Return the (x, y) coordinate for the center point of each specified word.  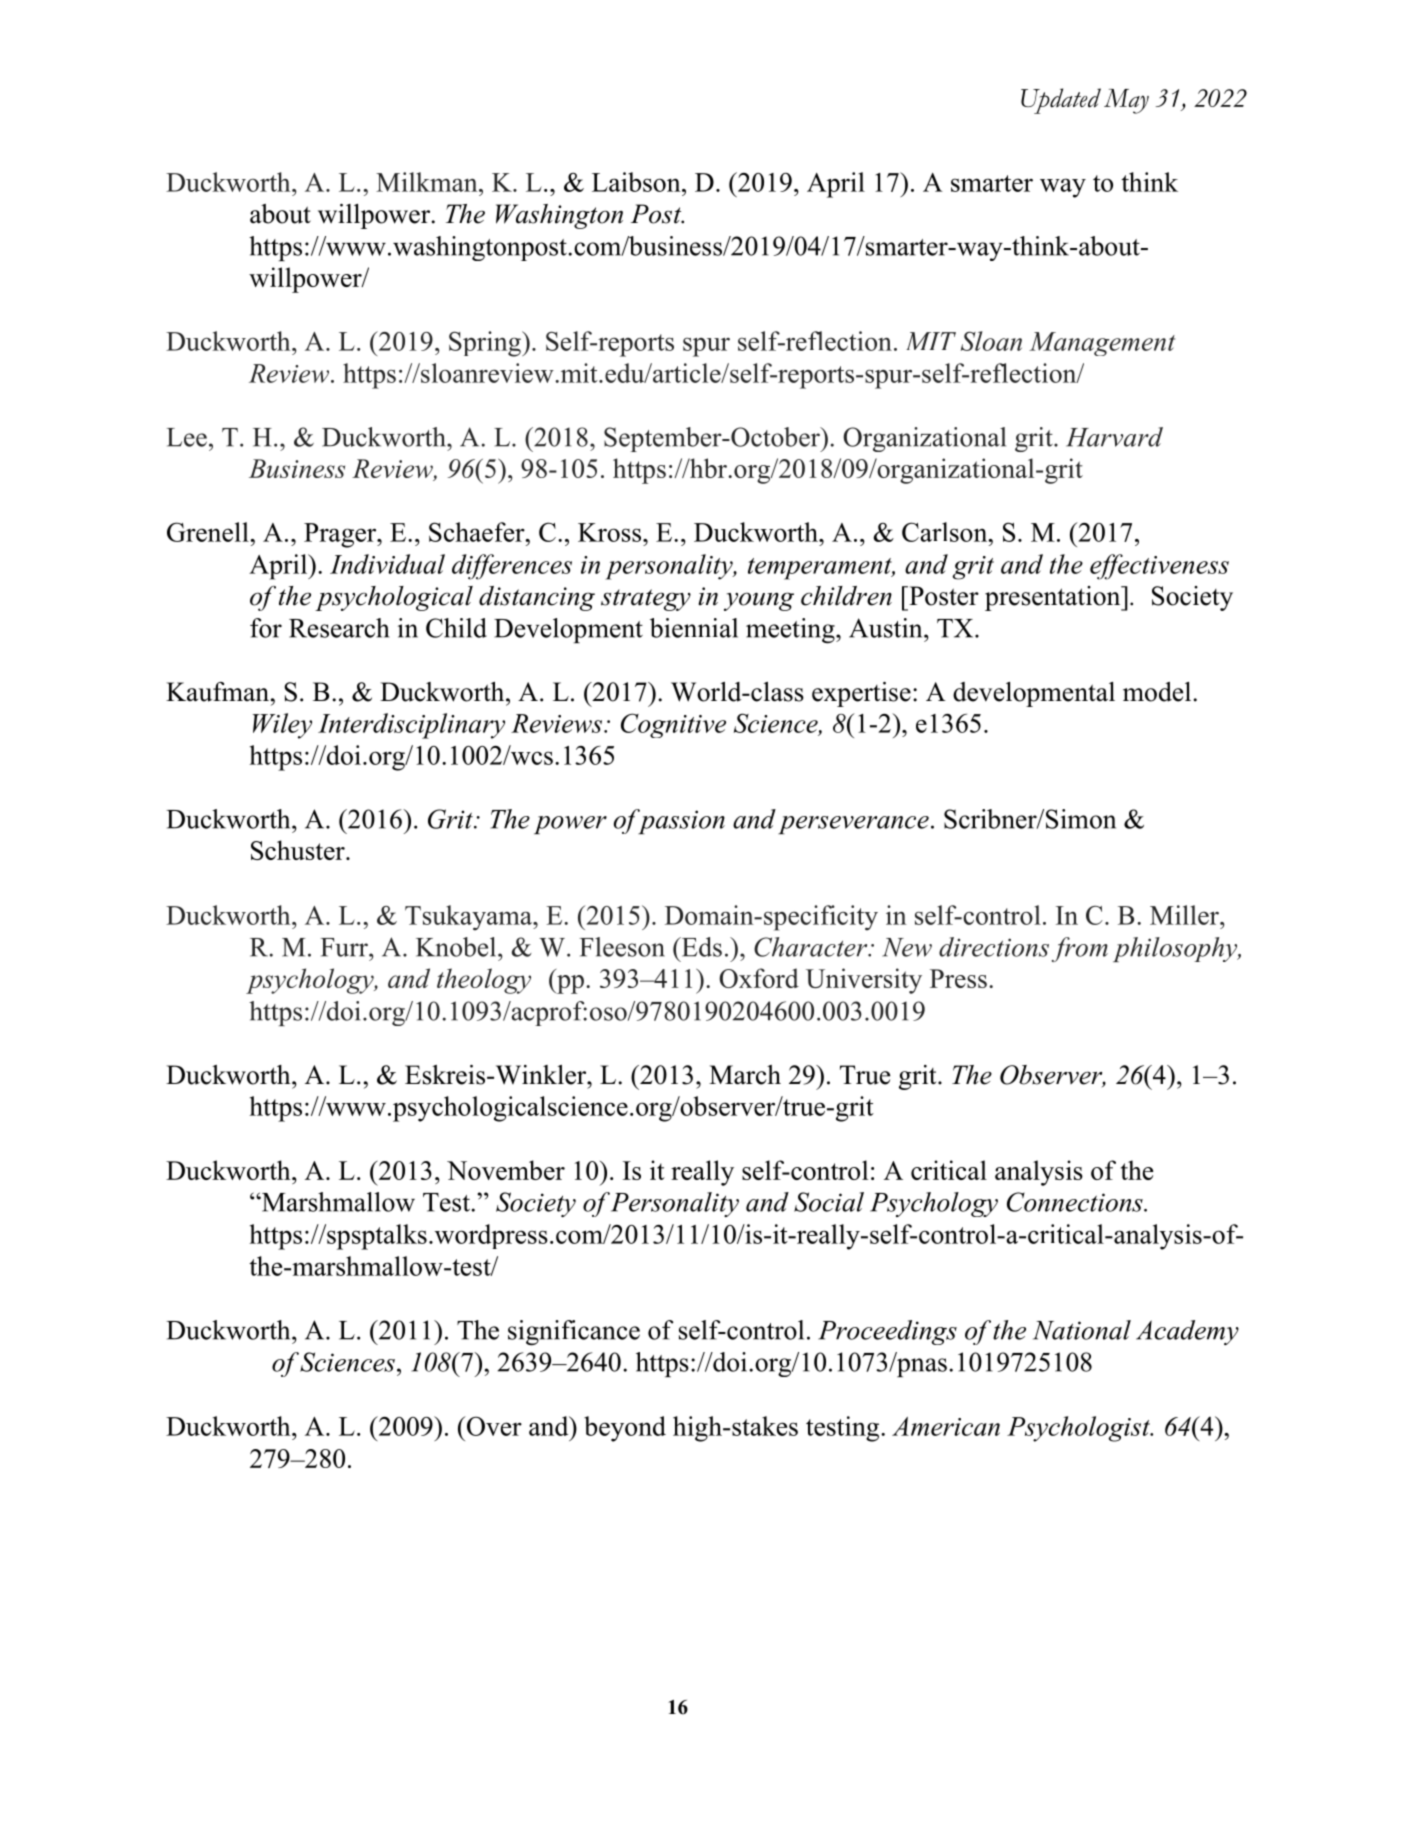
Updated (1061, 101)
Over (493, 1426)
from (1080, 949)
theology (484, 981)
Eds (700, 947)
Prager (341, 535)
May (1126, 101)
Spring (486, 344)
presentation (1054, 598)
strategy (646, 600)
